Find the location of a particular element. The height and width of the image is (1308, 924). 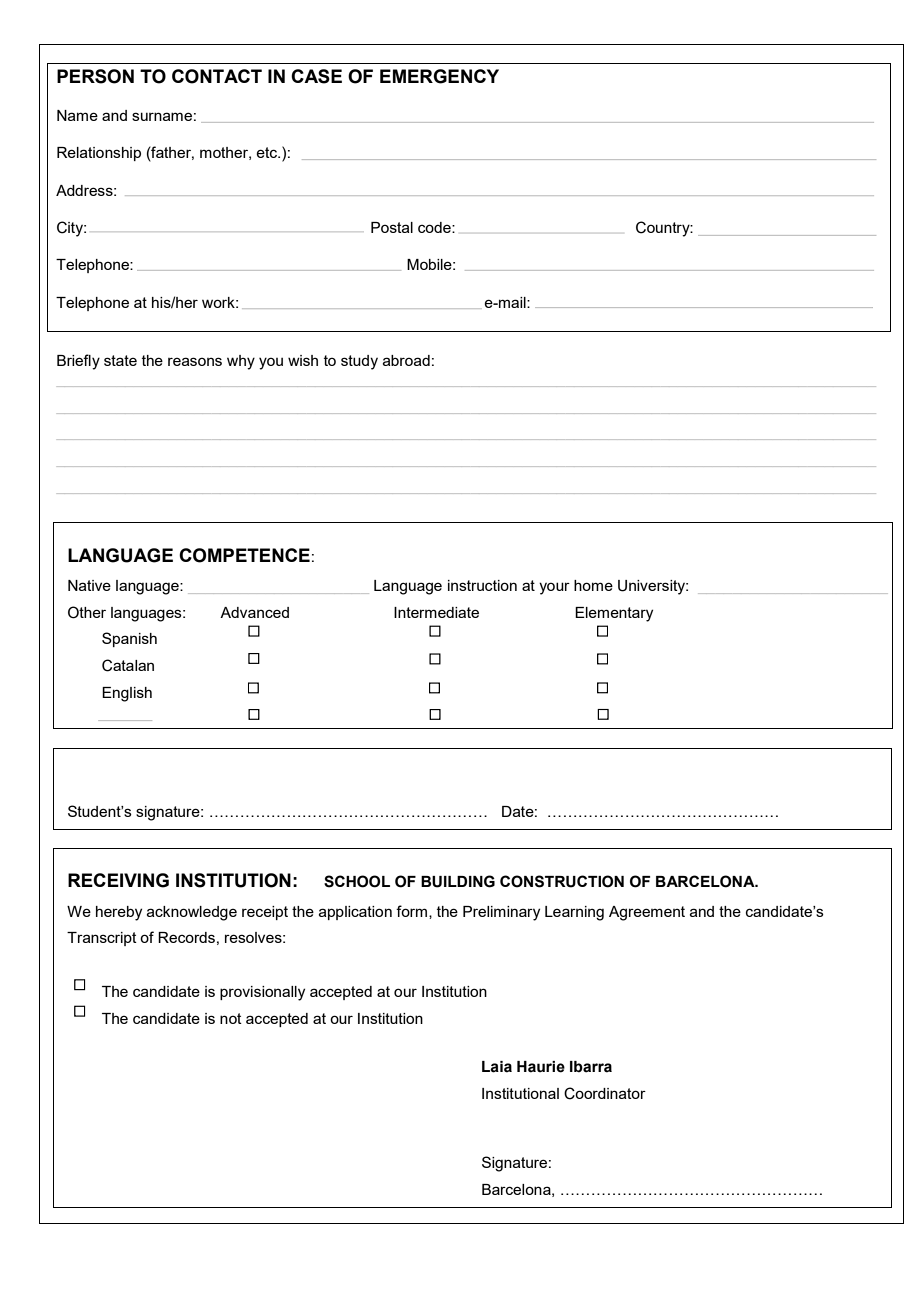

not is located at coordinates (231, 1018).
